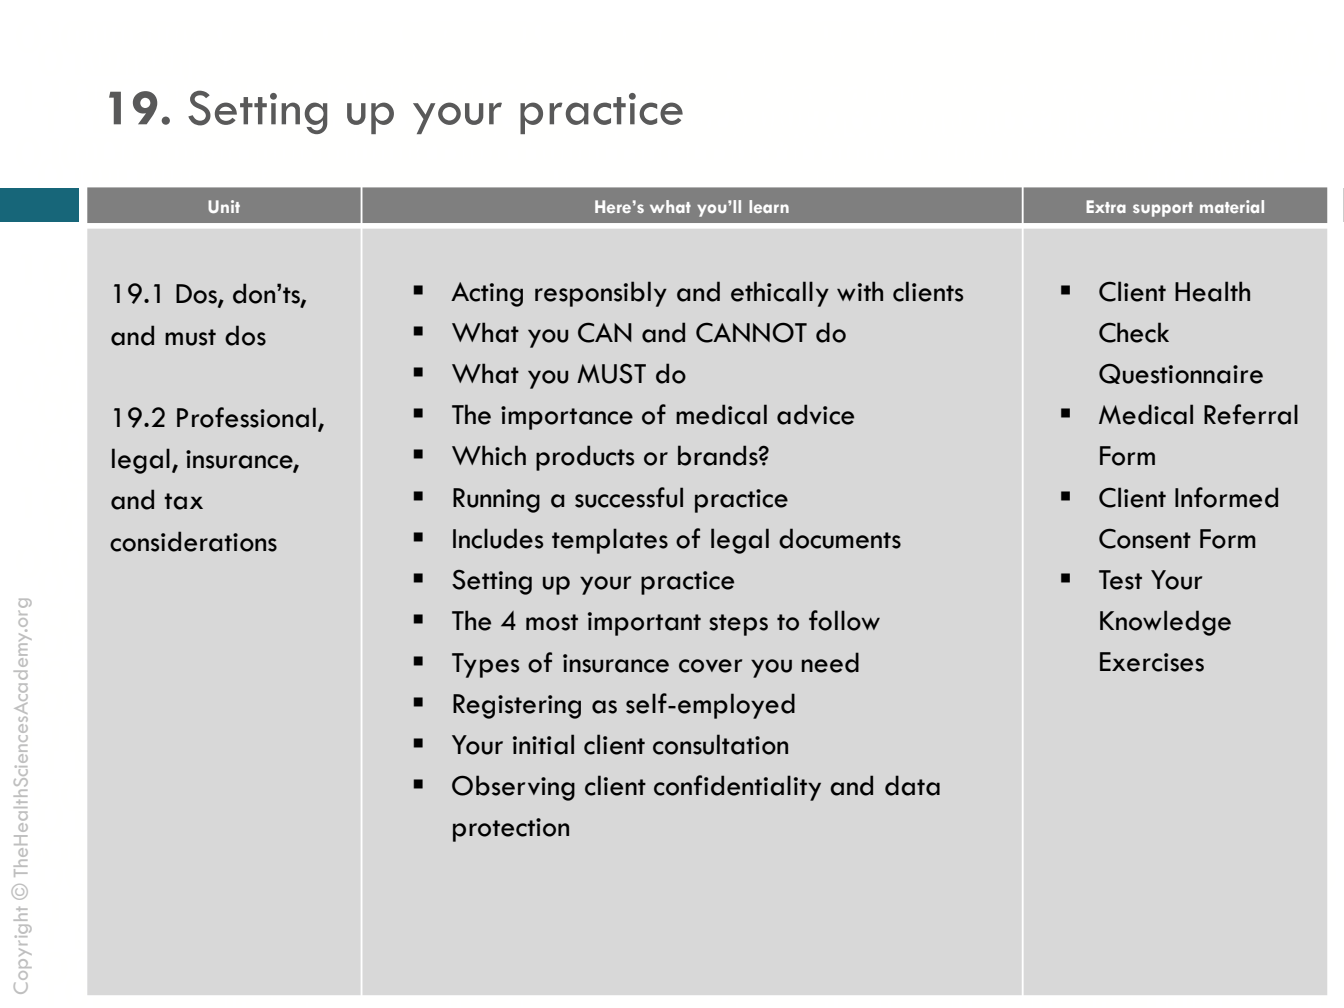  I want to click on learn, so click(769, 206).
